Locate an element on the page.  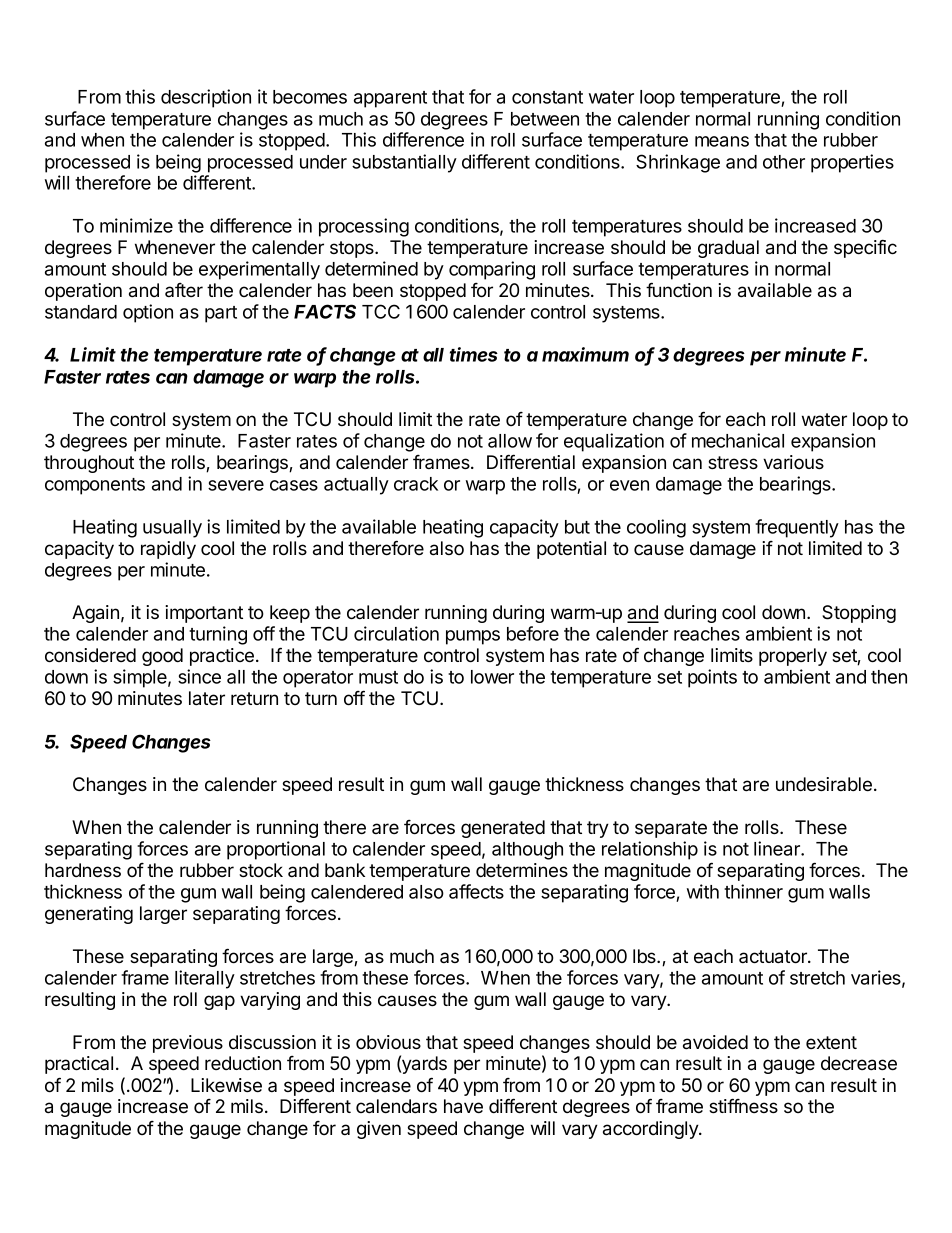
linear is located at coordinates (778, 848).
